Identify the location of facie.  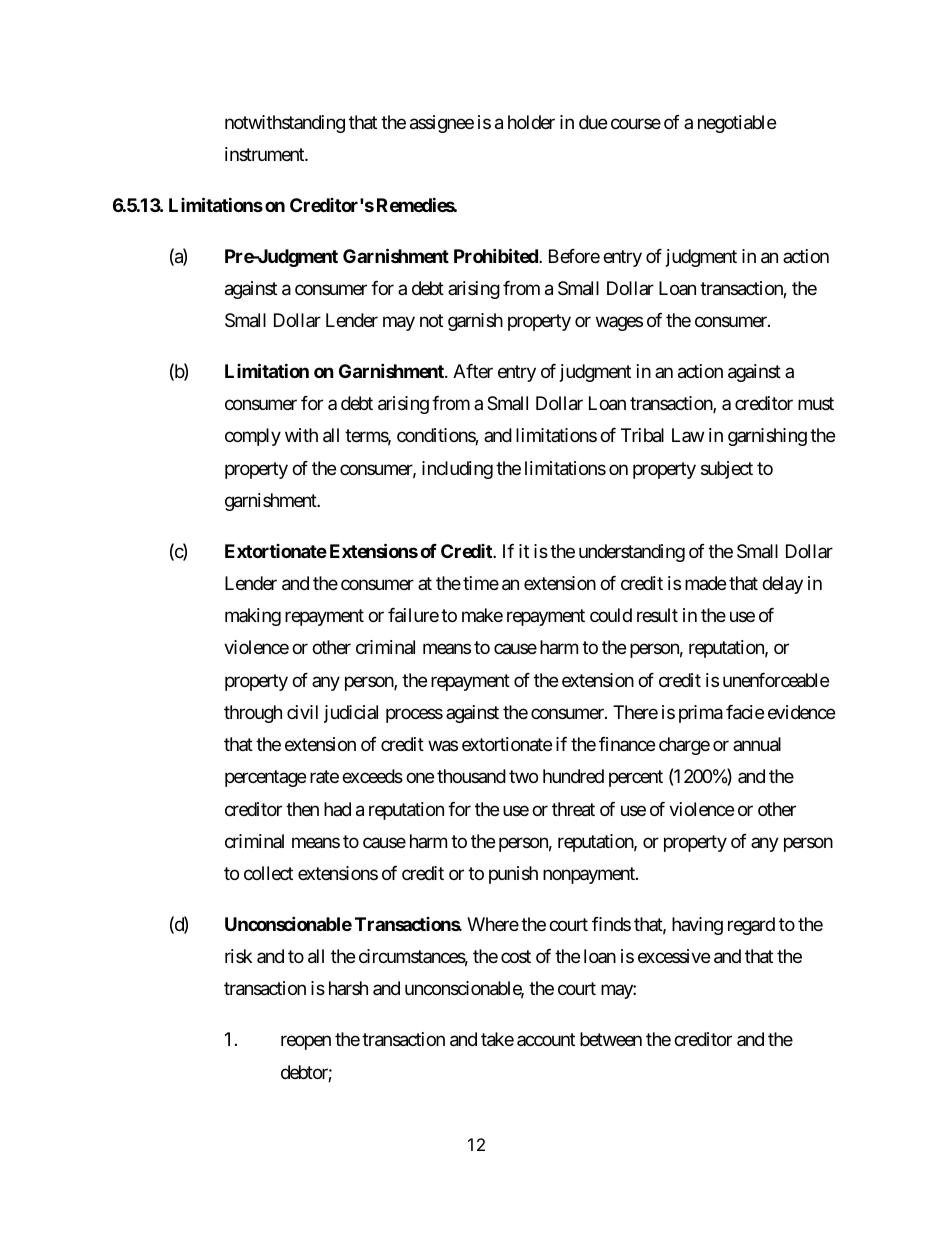
(745, 712).
